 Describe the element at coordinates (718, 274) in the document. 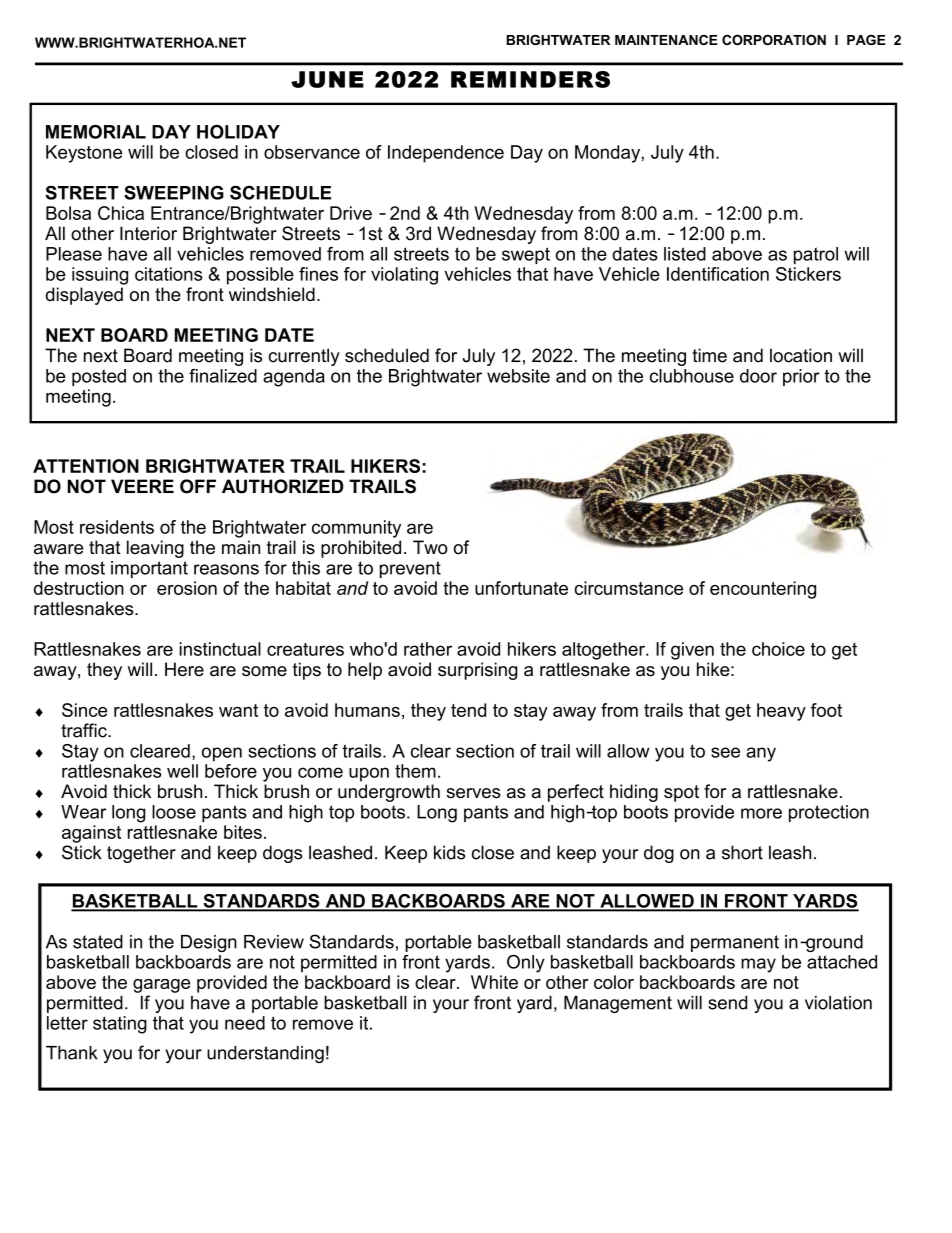

I see `Identification` at that location.
